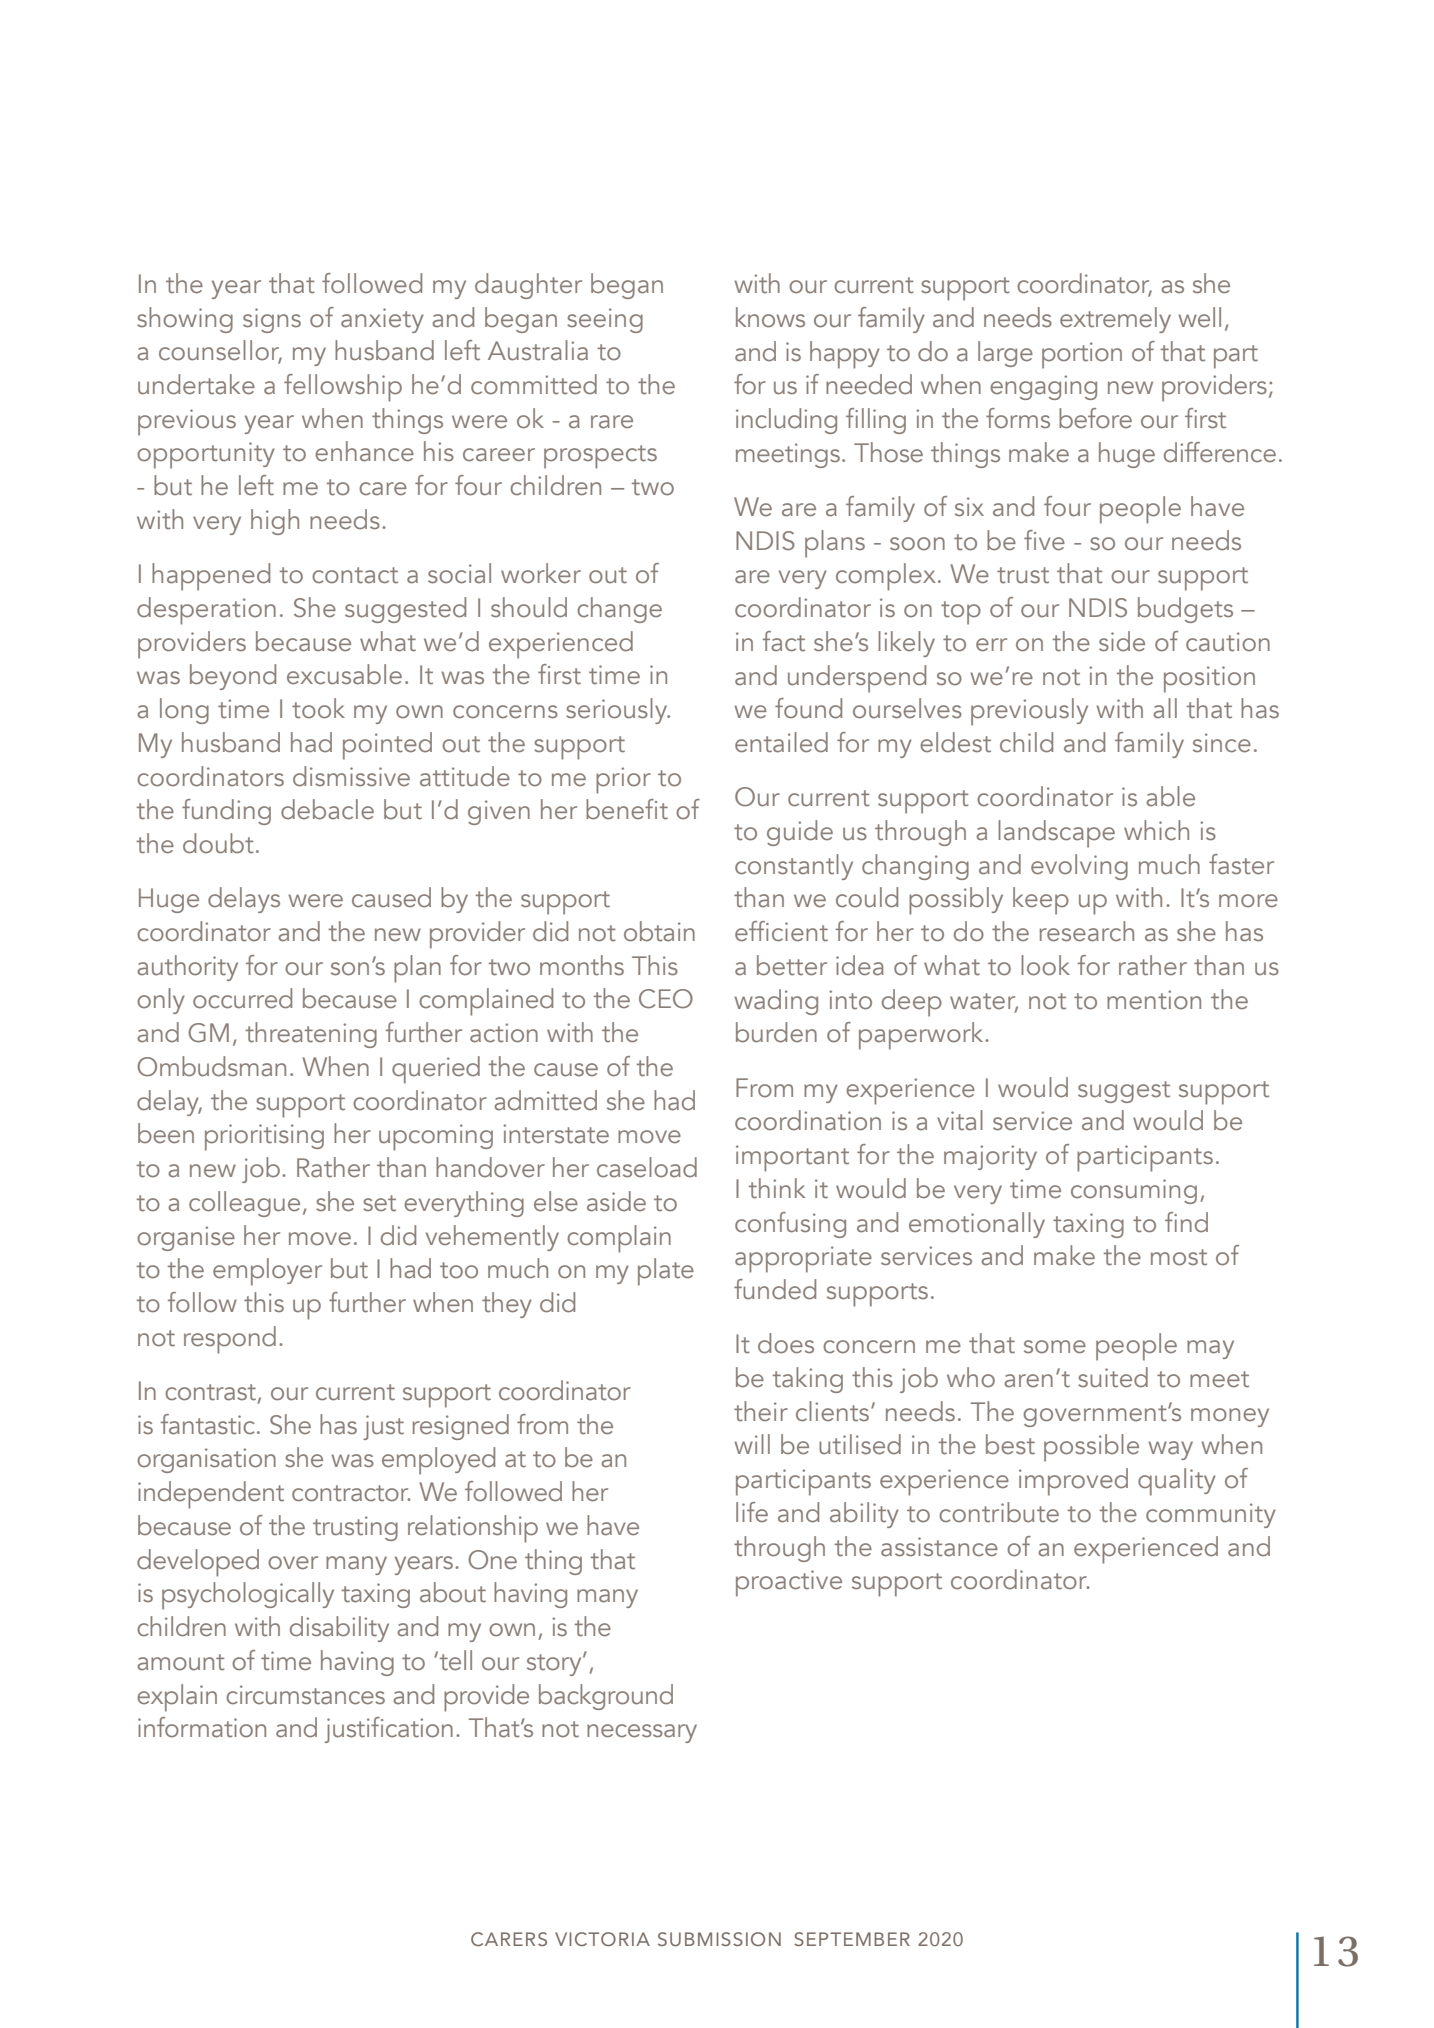 The height and width of the screenshot is (2028, 1434). Describe the element at coordinates (272, 320) in the screenshot. I see `signs` at that location.
